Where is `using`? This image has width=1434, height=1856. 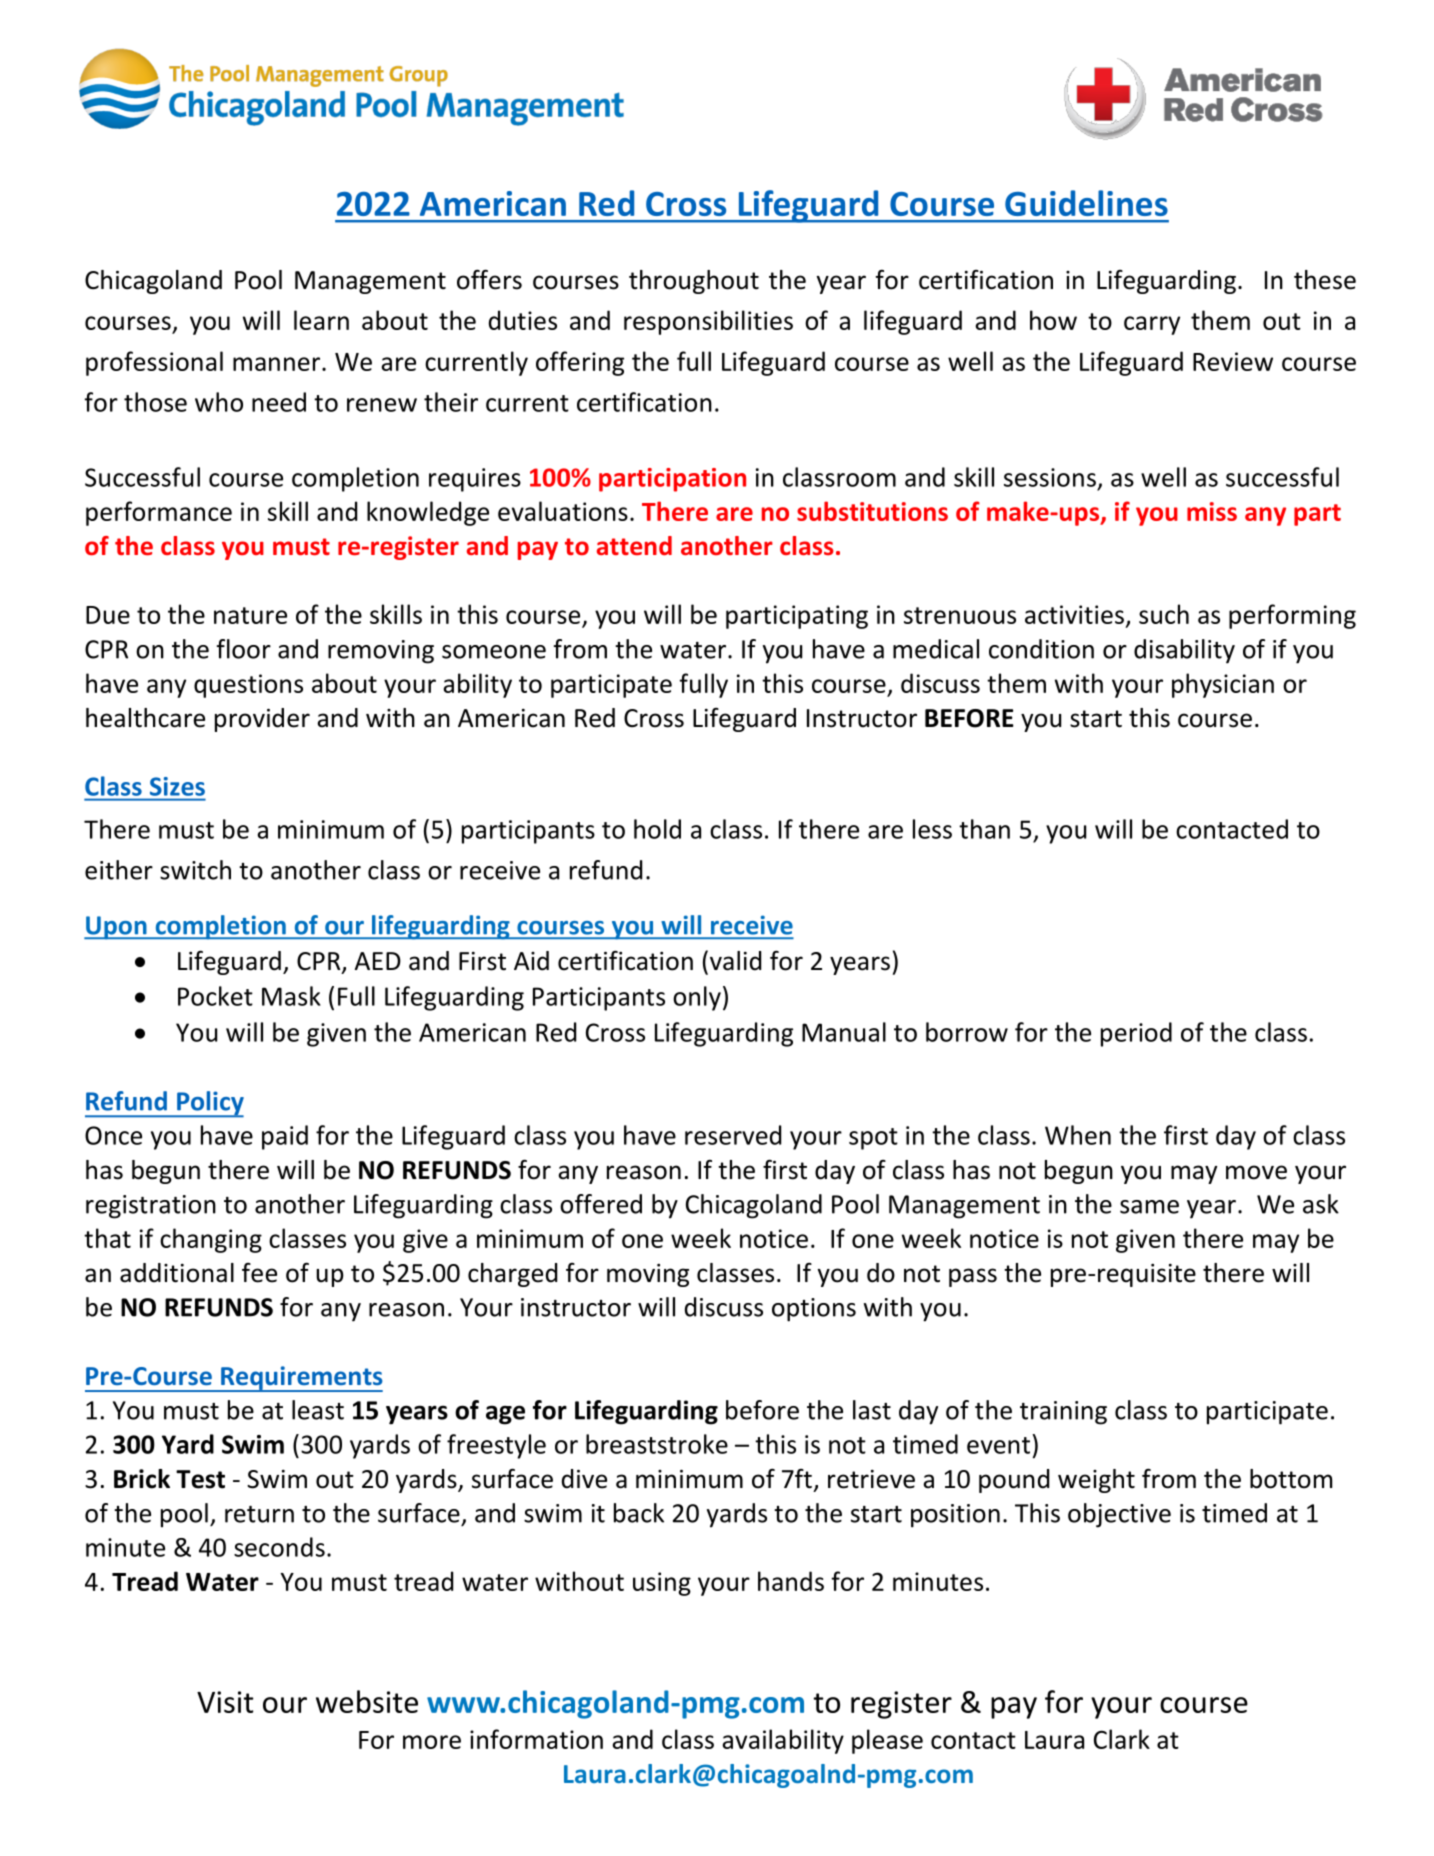
using is located at coordinates (662, 1584).
